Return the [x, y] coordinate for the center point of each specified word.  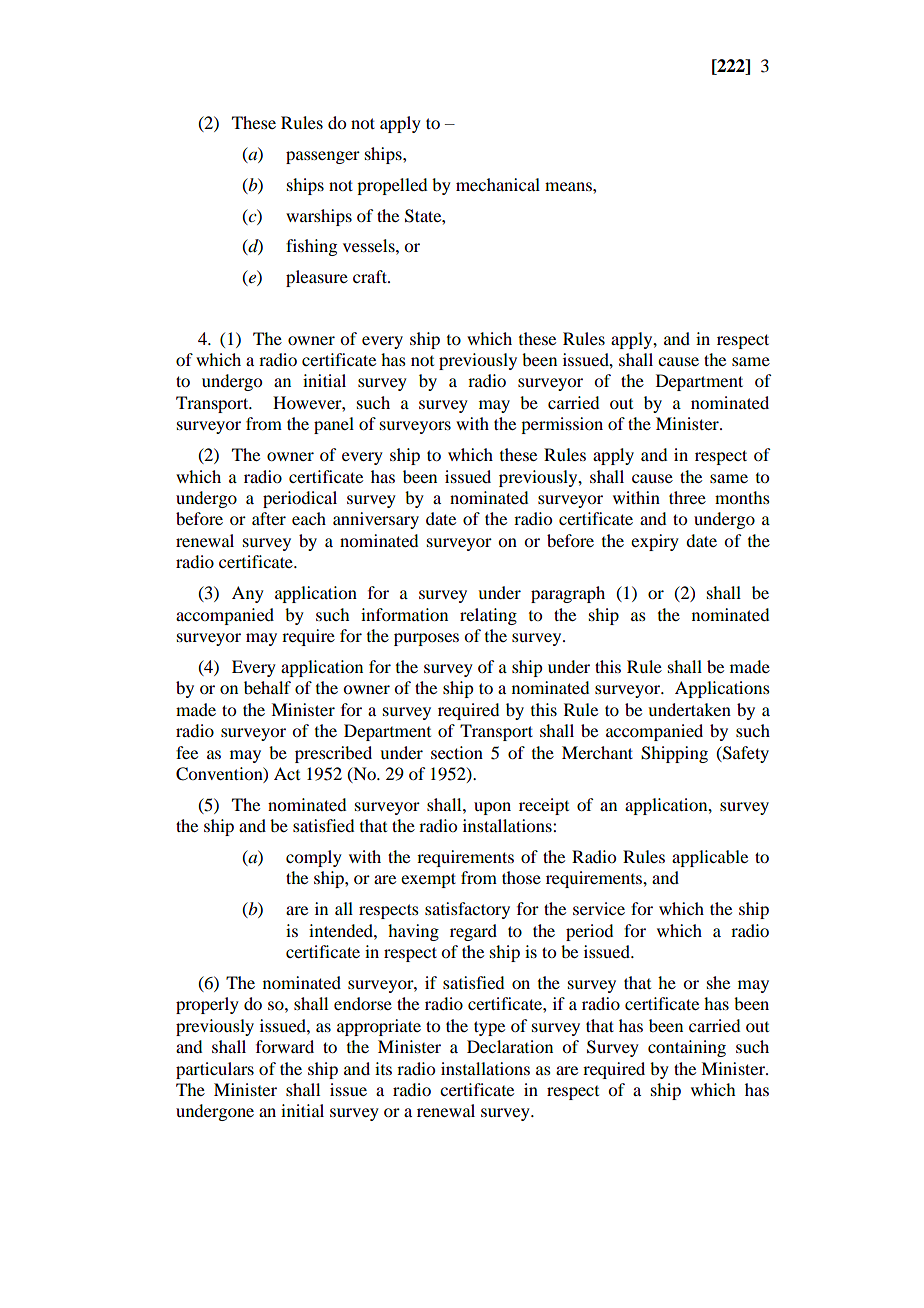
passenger [323, 157]
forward [285, 1046]
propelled [392, 186]
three [687, 497]
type [489, 1028]
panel [334, 425]
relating [488, 616]
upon [492, 808]
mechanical [498, 184]
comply [314, 858]
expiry [655, 542]
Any [248, 594]
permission [562, 425]
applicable [710, 858]
